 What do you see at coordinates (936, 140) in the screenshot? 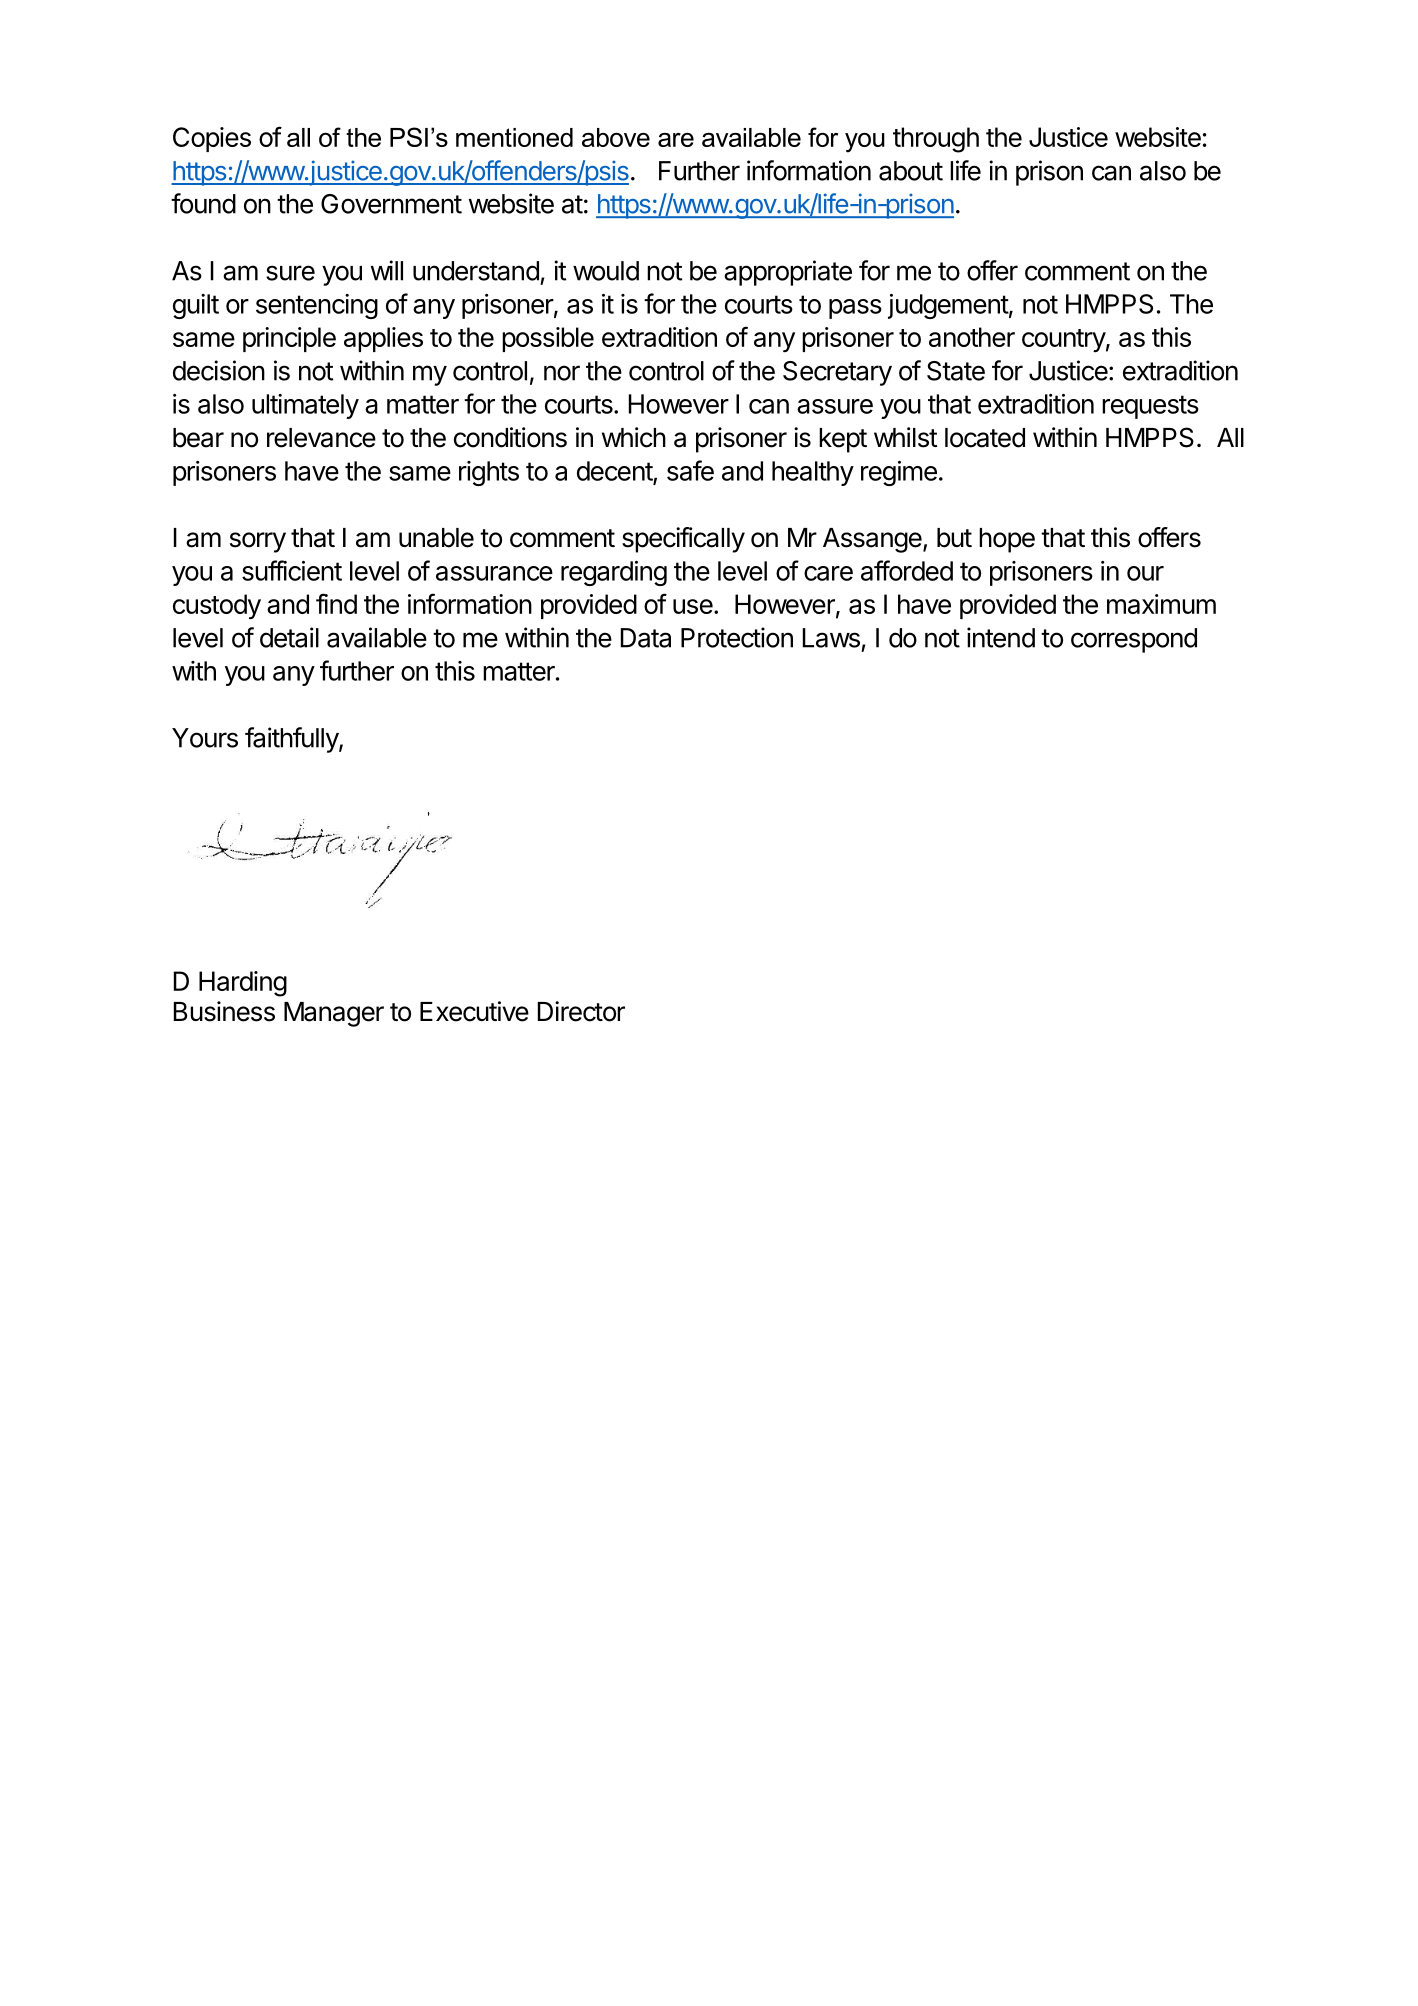
I see `through` at bounding box center [936, 140].
